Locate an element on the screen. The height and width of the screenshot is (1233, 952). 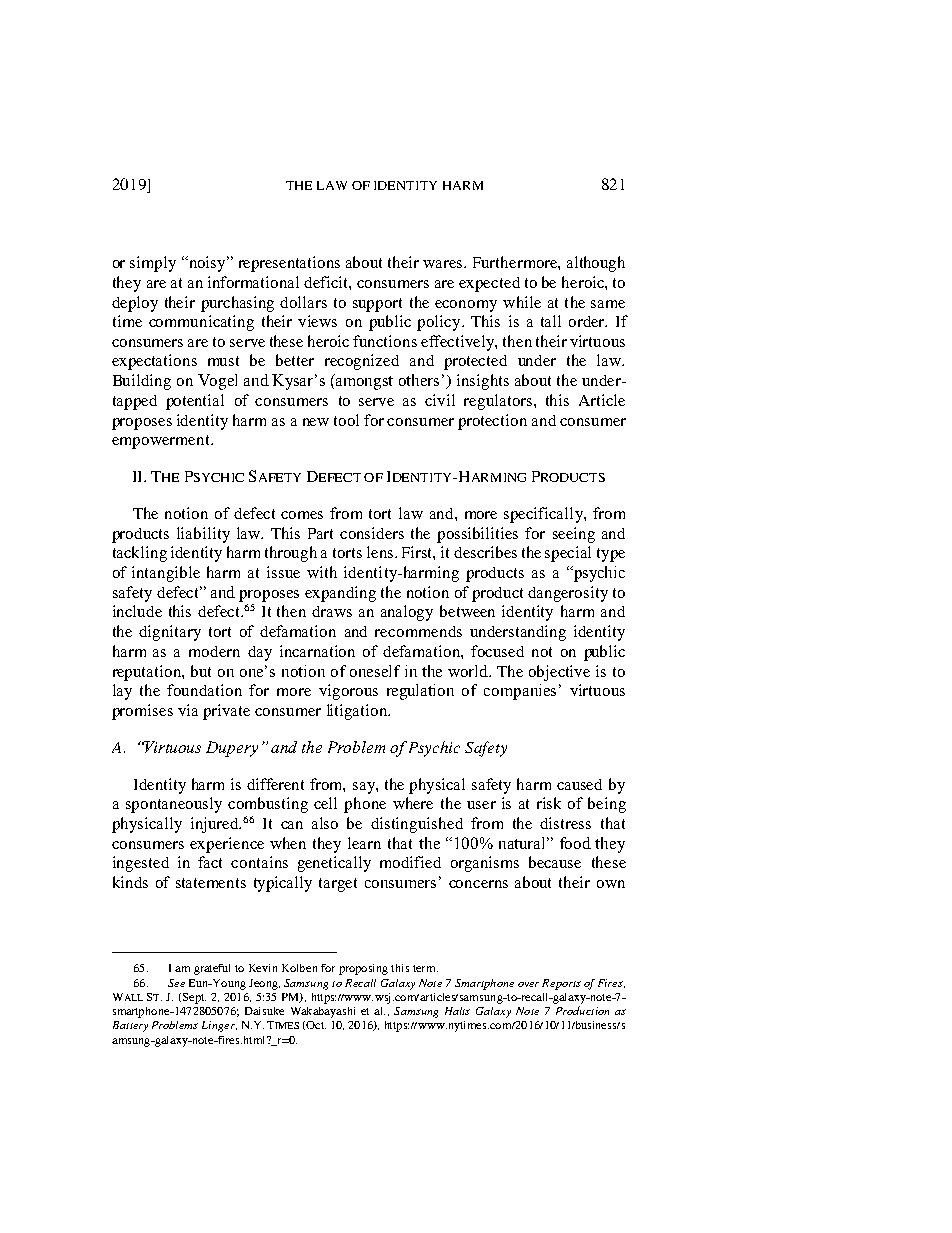
support is located at coordinates (377, 305).
